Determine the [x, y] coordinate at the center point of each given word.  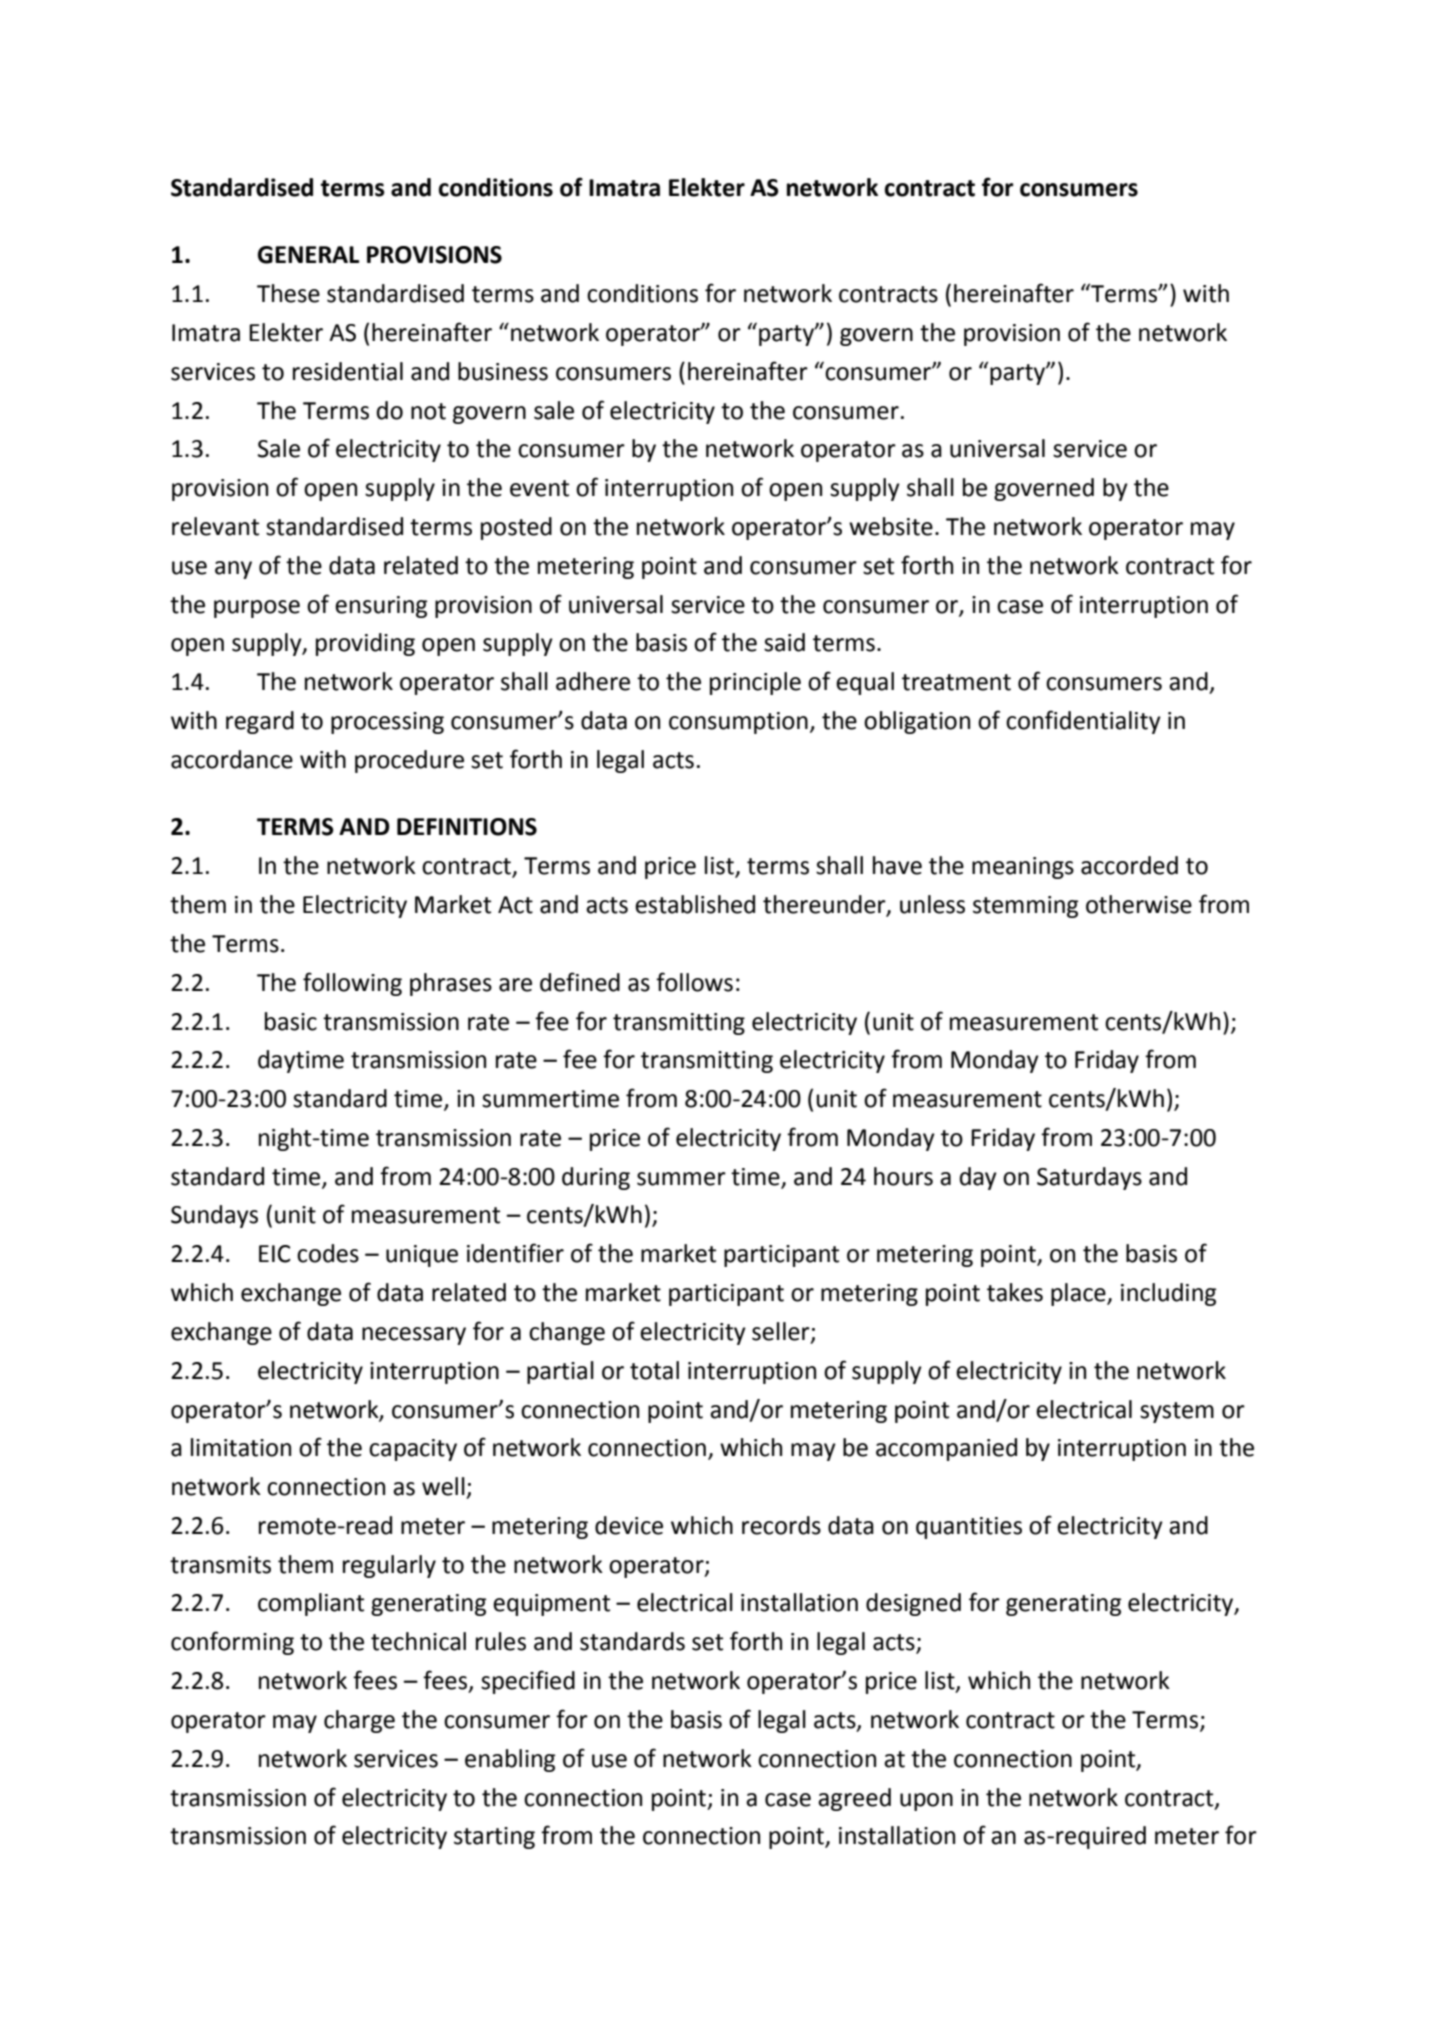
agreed [854, 1799]
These [288, 293]
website [891, 526]
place [1079, 1294]
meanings [1023, 868]
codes [328, 1253]
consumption [738, 723]
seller [782, 1332]
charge [359, 1721]
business [503, 371]
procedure [409, 761]
